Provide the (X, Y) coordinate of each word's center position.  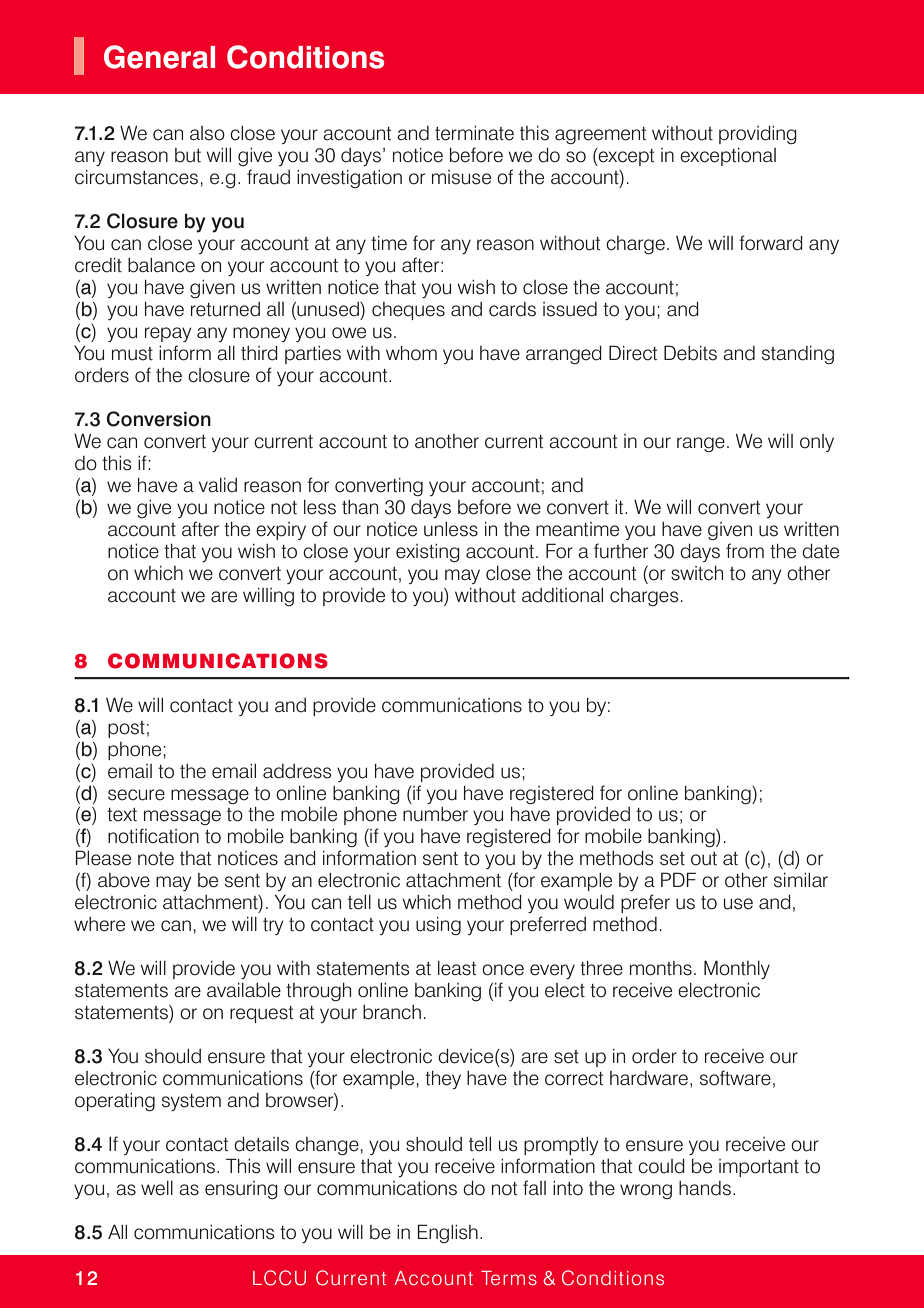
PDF (678, 879)
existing (428, 553)
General (159, 57)
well (157, 1188)
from (745, 551)
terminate (474, 133)
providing (758, 135)
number (435, 814)
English (448, 1233)
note (156, 859)
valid (218, 485)
